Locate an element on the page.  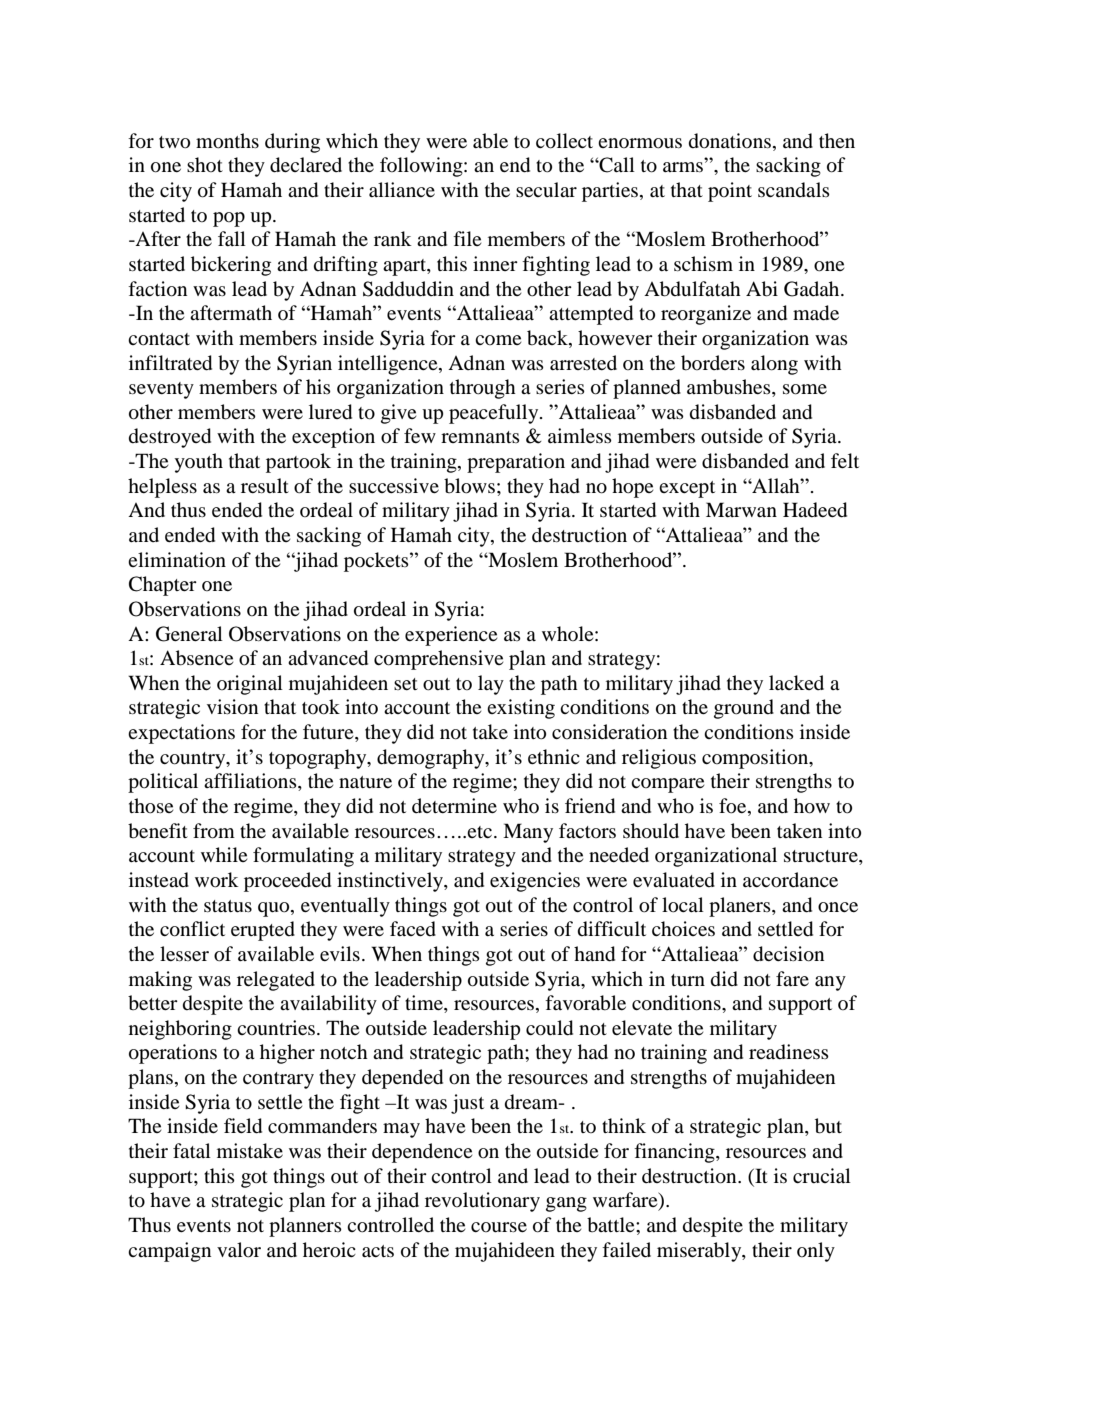
remnants is located at coordinates (480, 437).
